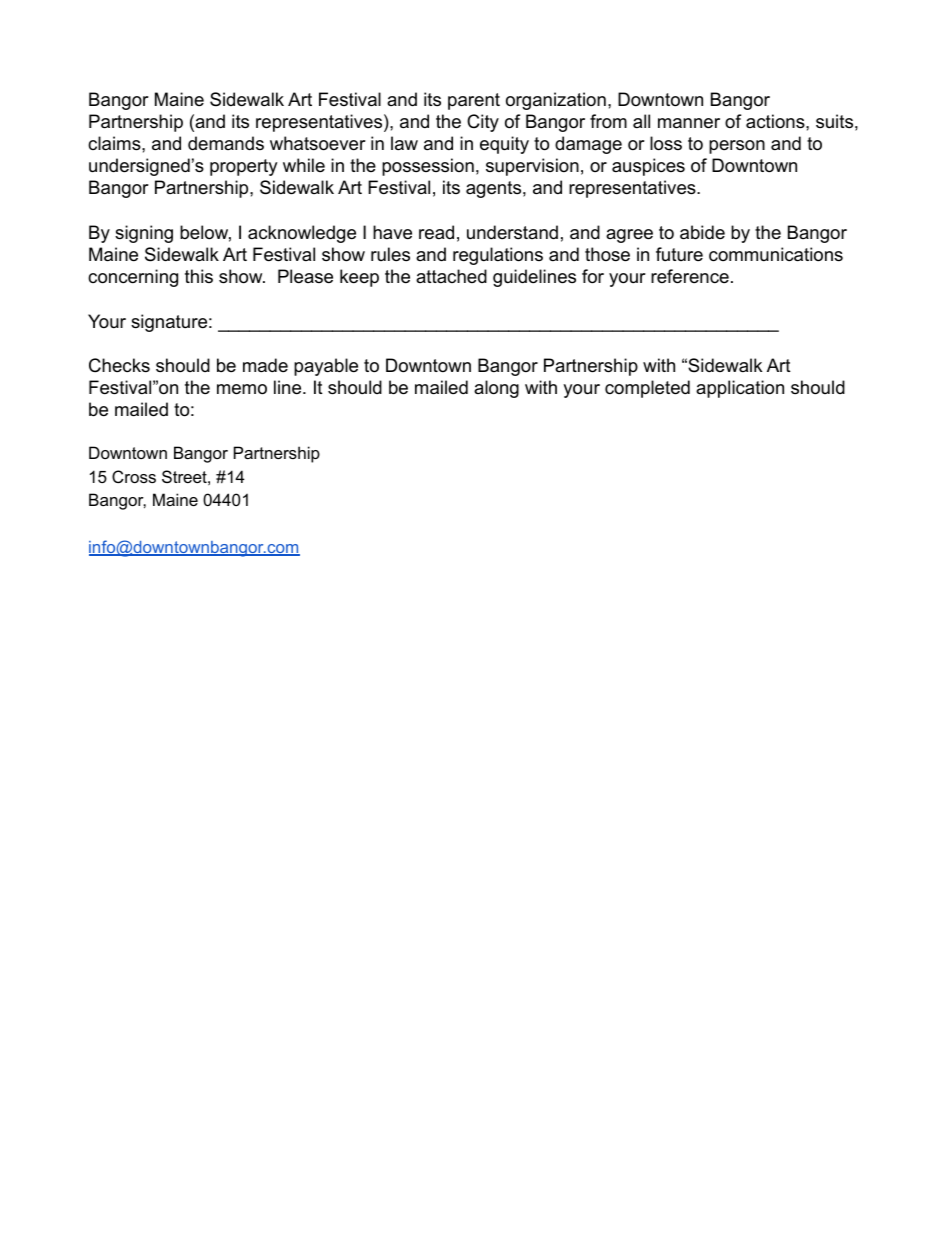  What do you see at coordinates (474, 101) in the screenshot?
I see `parent` at bounding box center [474, 101].
